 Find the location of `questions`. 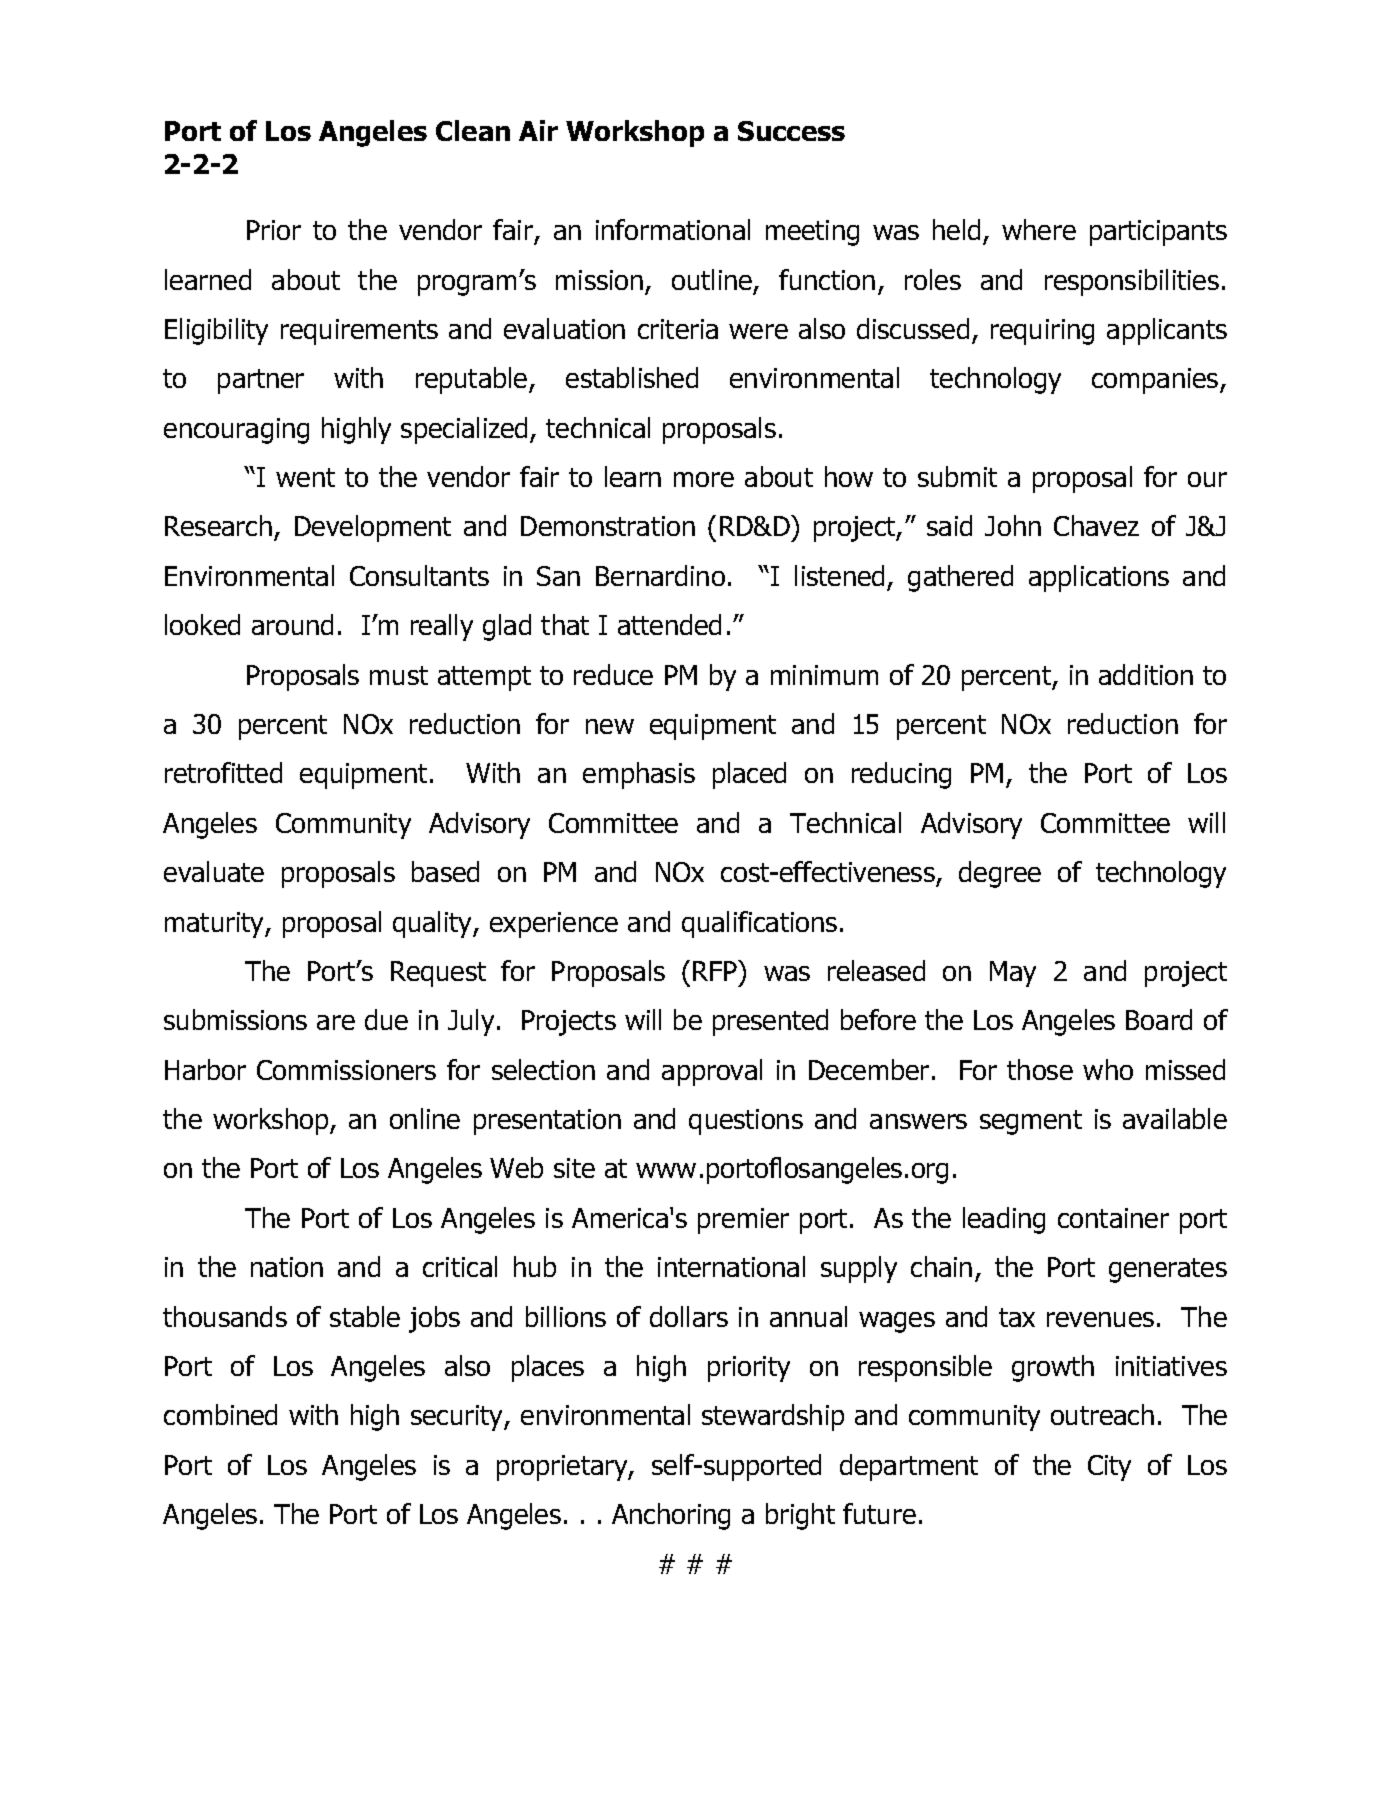

questions is located at coordinates (746, 1122).
